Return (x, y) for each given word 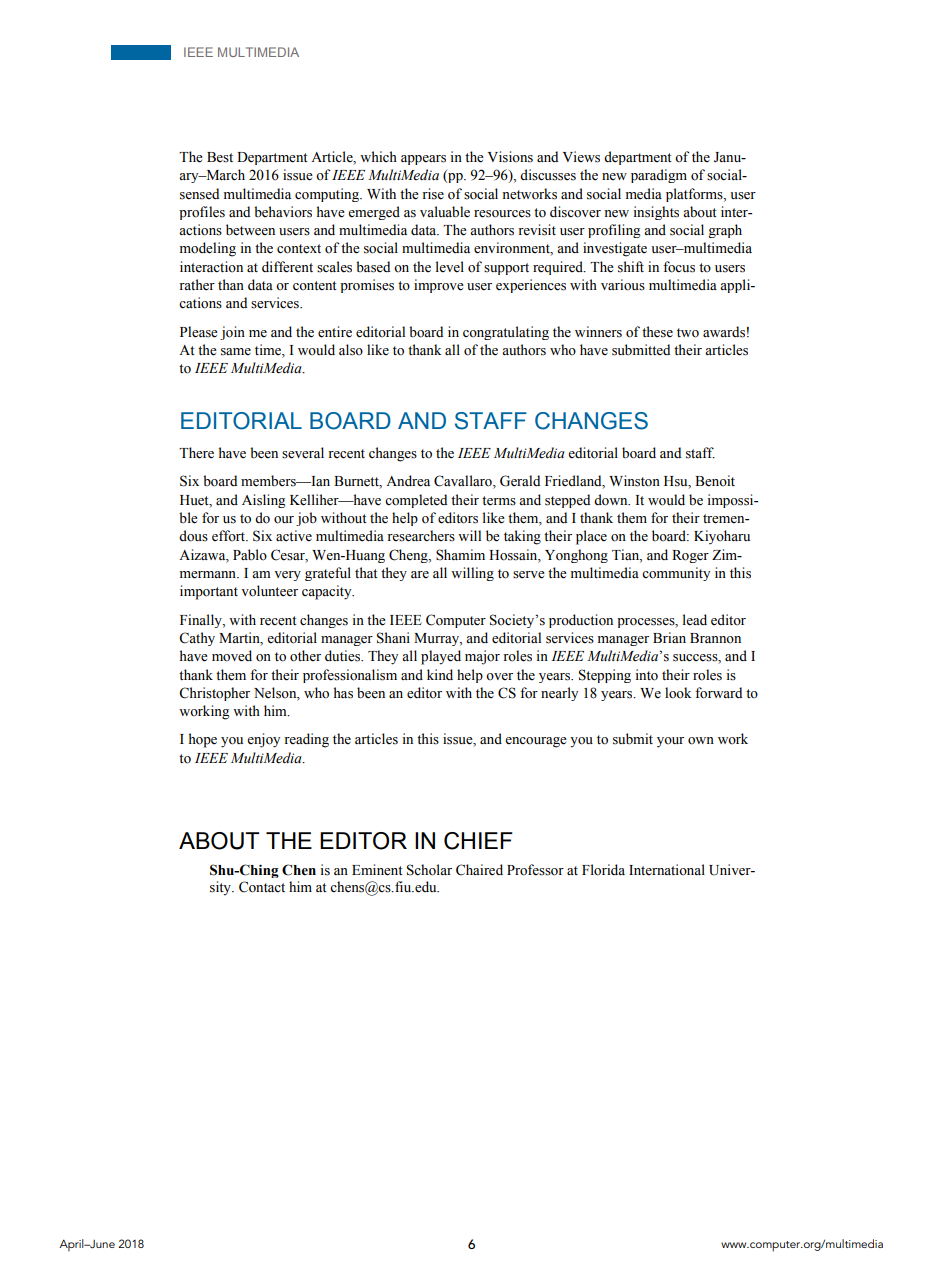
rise (433, 194)
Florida (603, 870)
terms (499, 501)
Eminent (377, 870)
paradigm (659, 176)
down (612, 500)
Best (220, 157)
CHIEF (478, 841)
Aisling (264, 501)
